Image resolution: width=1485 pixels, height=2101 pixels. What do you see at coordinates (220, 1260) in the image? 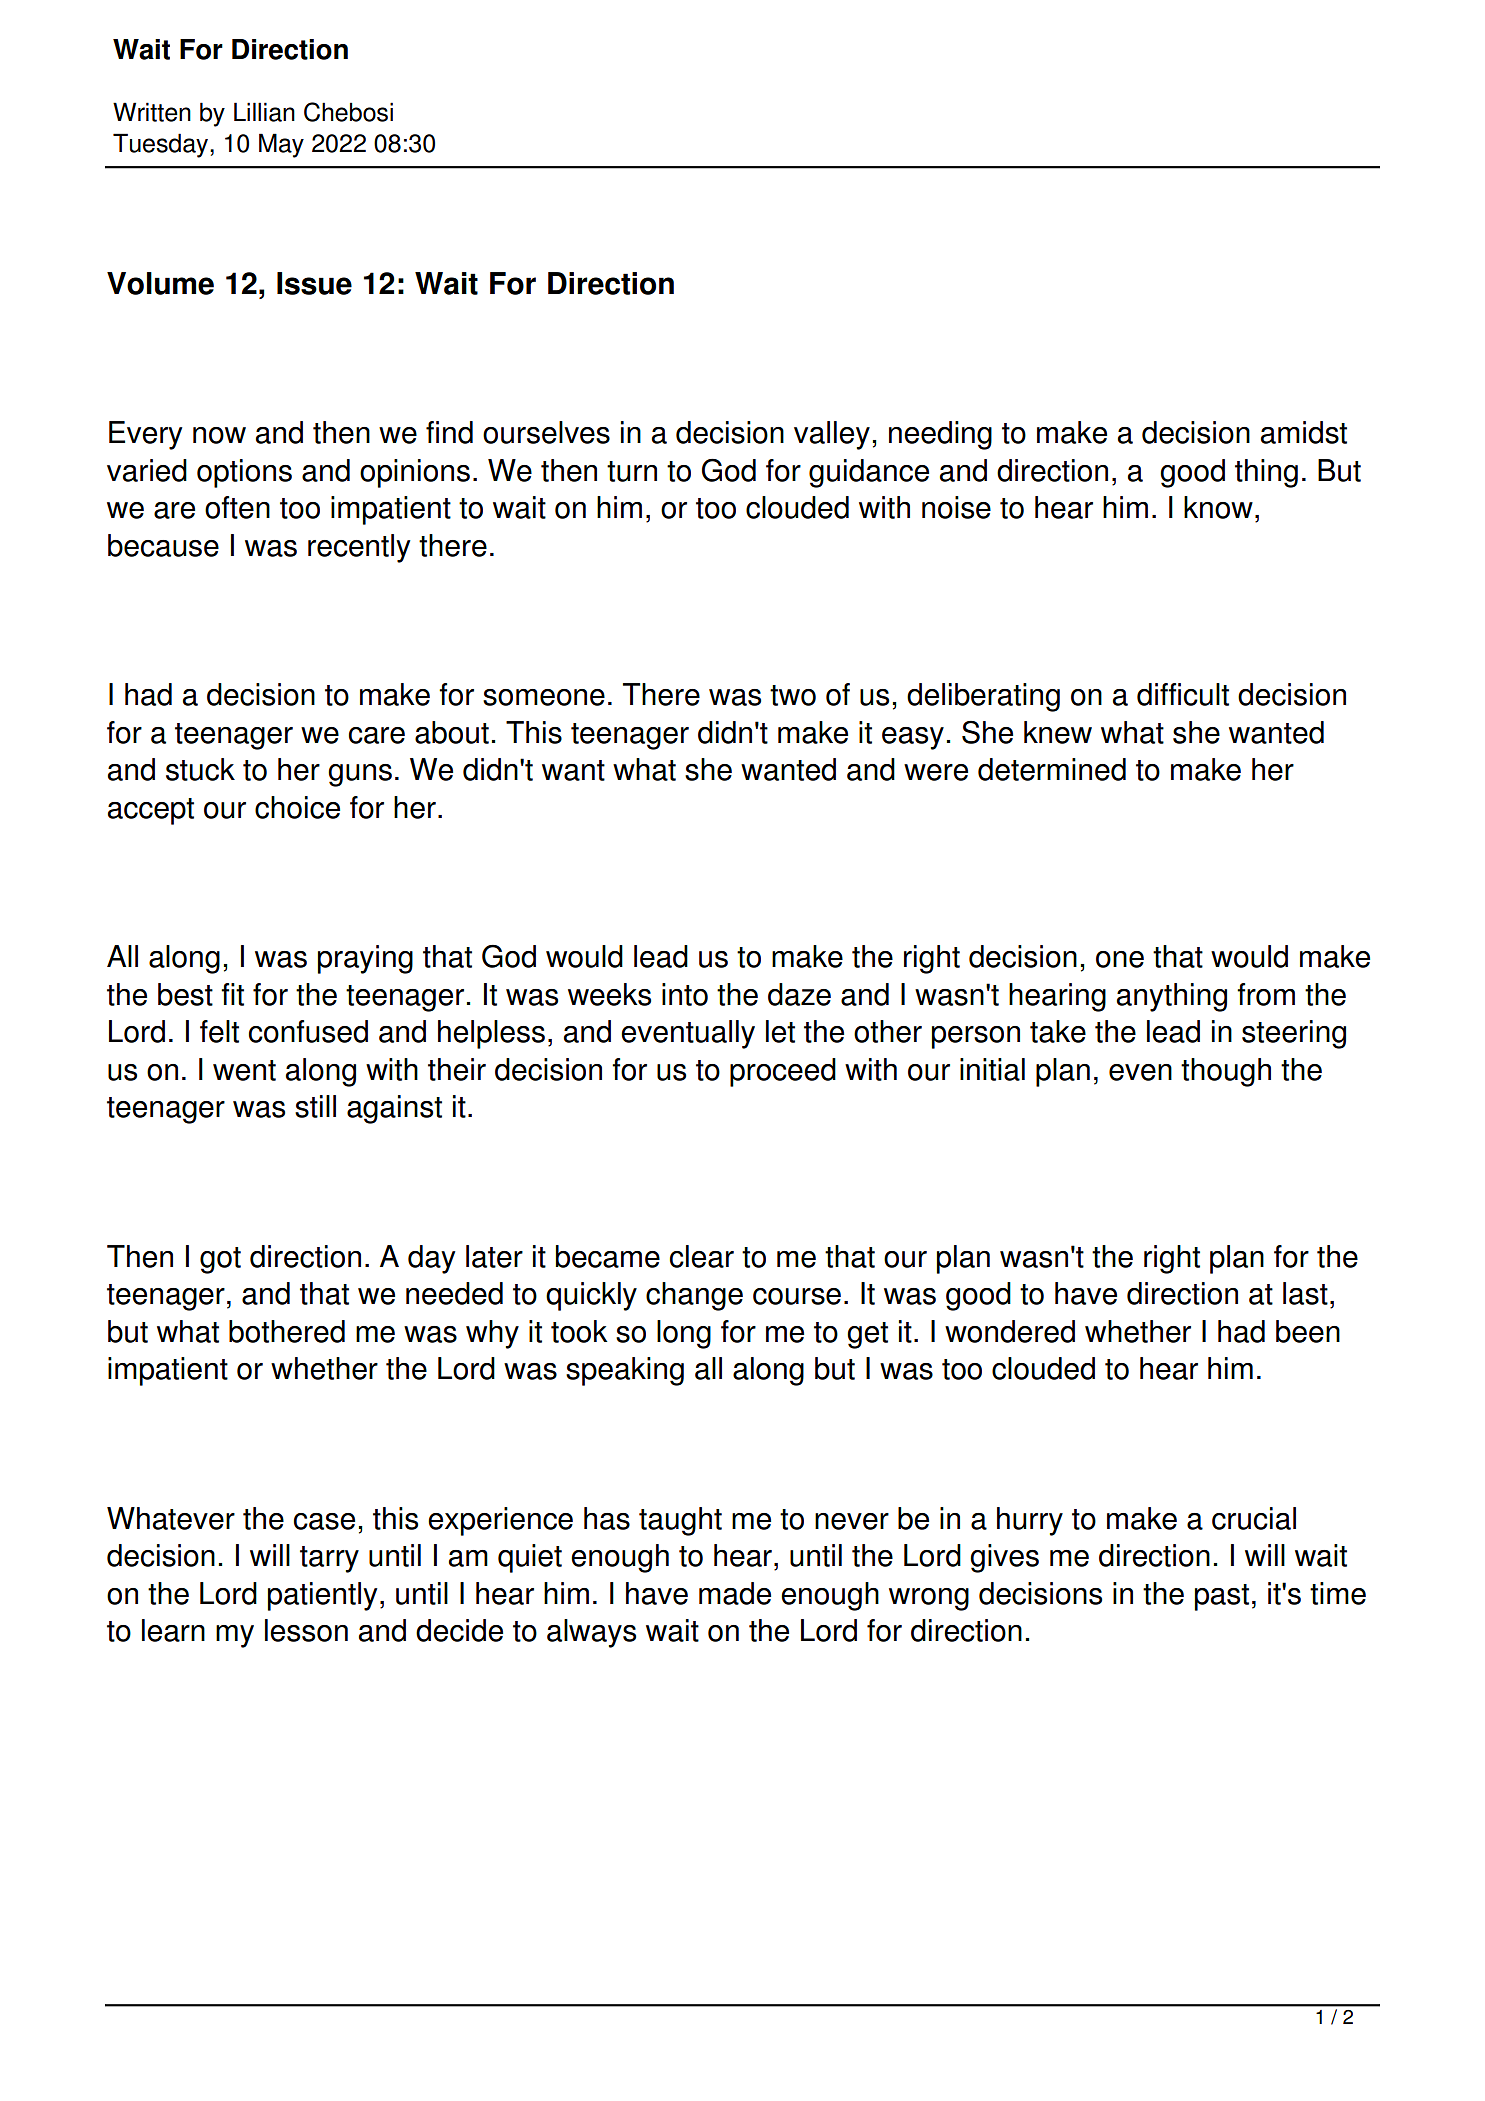
I see `got` at bounding box center [220, 1260].
